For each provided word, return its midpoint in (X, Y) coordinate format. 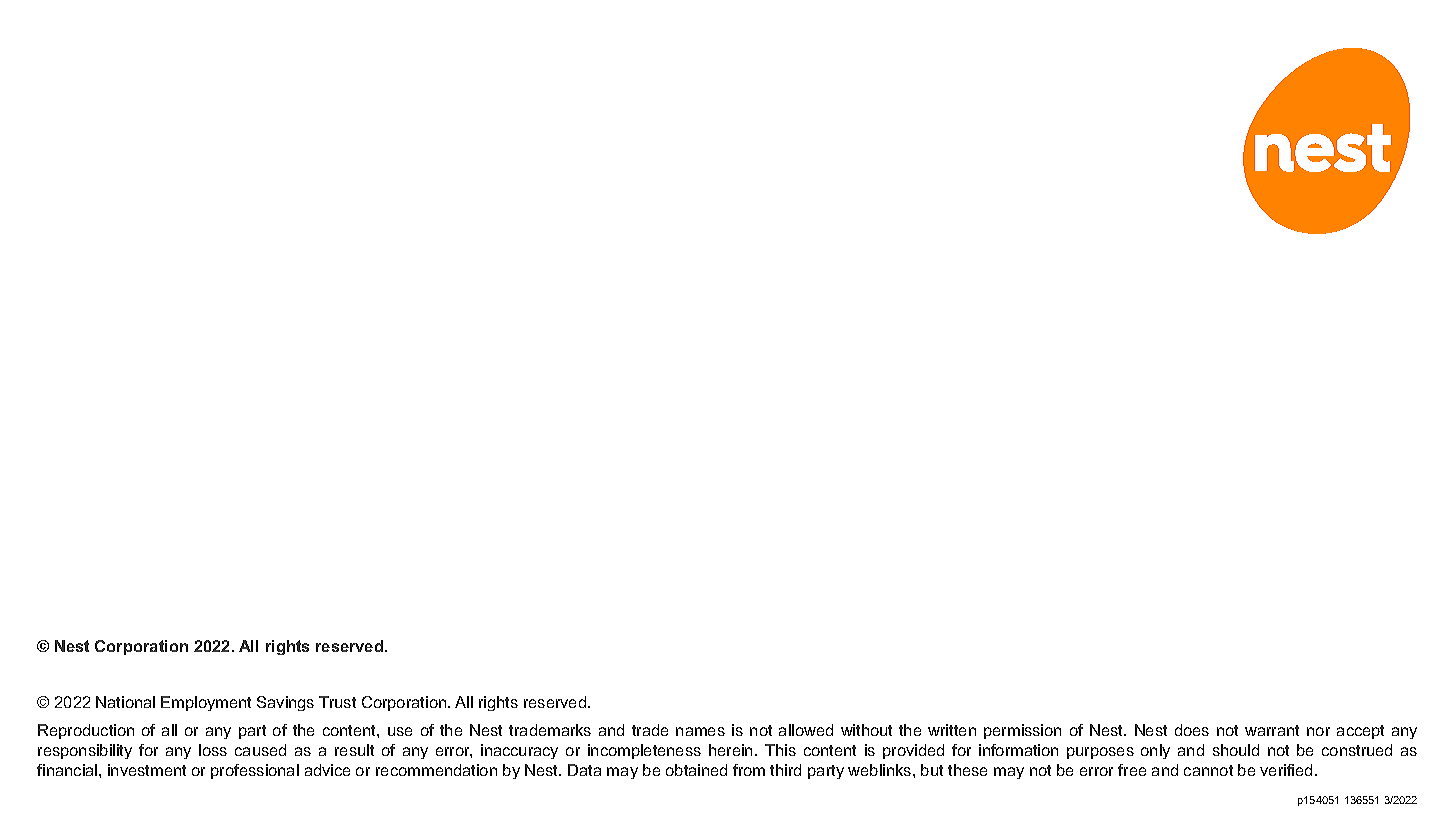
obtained (696, 770)
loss (213, 750)
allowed (806, 730)
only (1155, 751)
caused (260, 750)
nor (1318, 731)
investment (147, 770)
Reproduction (86, 731)
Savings (285, 703)
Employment (206, 703)
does (1192, 730)
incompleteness (644, 751)
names (700, 731)
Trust (337, 702)
